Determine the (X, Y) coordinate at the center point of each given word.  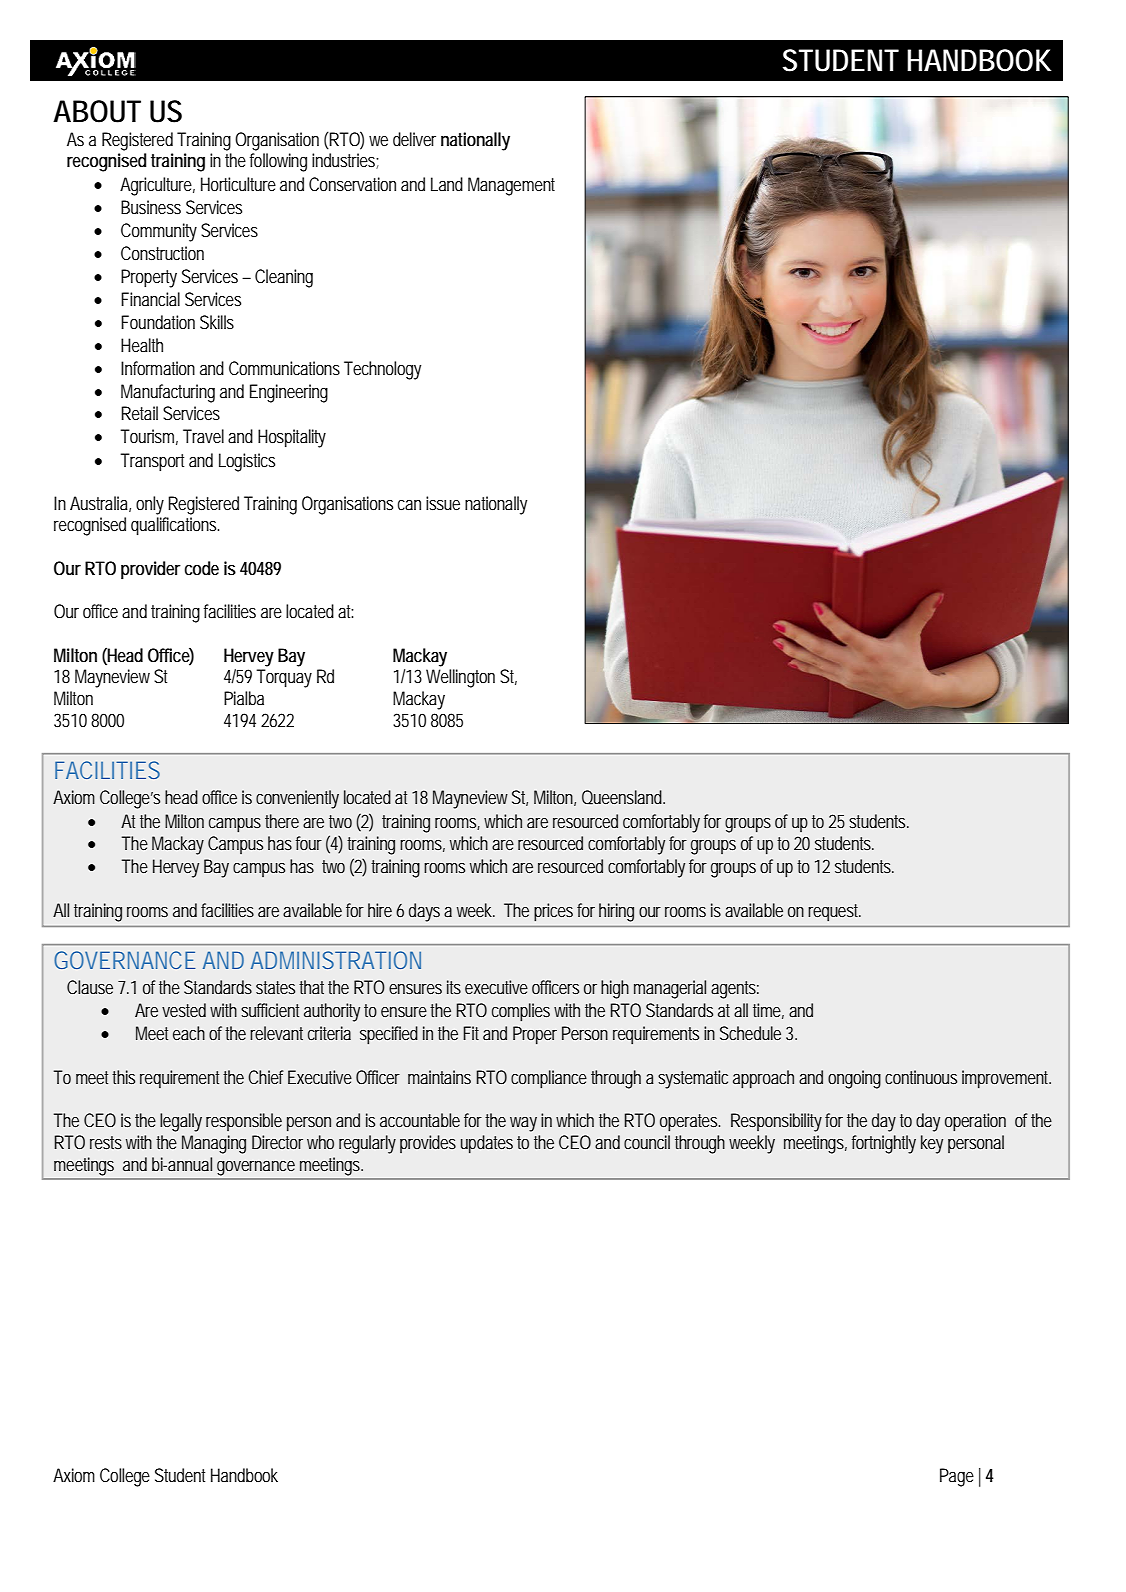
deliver (414, 139)
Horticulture (238, 184)
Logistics (247, 462)
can (409, 505)
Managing (214, 1144)
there (282, 821)
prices (553, 912)
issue (443, 503)
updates (487, 1144)
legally (181, 1122)
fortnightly (884, 1144)
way (523, 1124)
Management (511, 186)
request (834, 912)
